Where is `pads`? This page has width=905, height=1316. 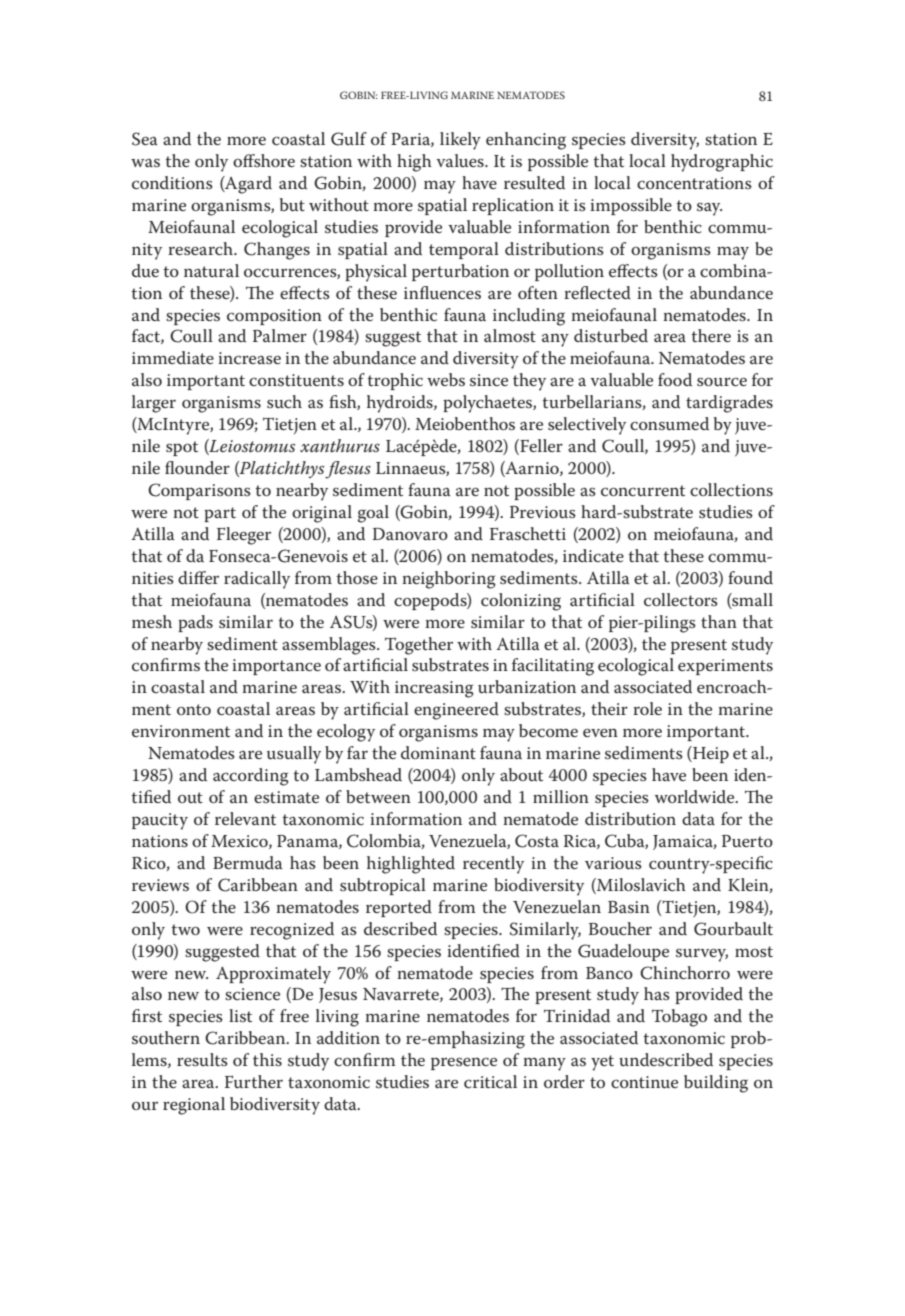
pads is located at coordinates (195, 623).
